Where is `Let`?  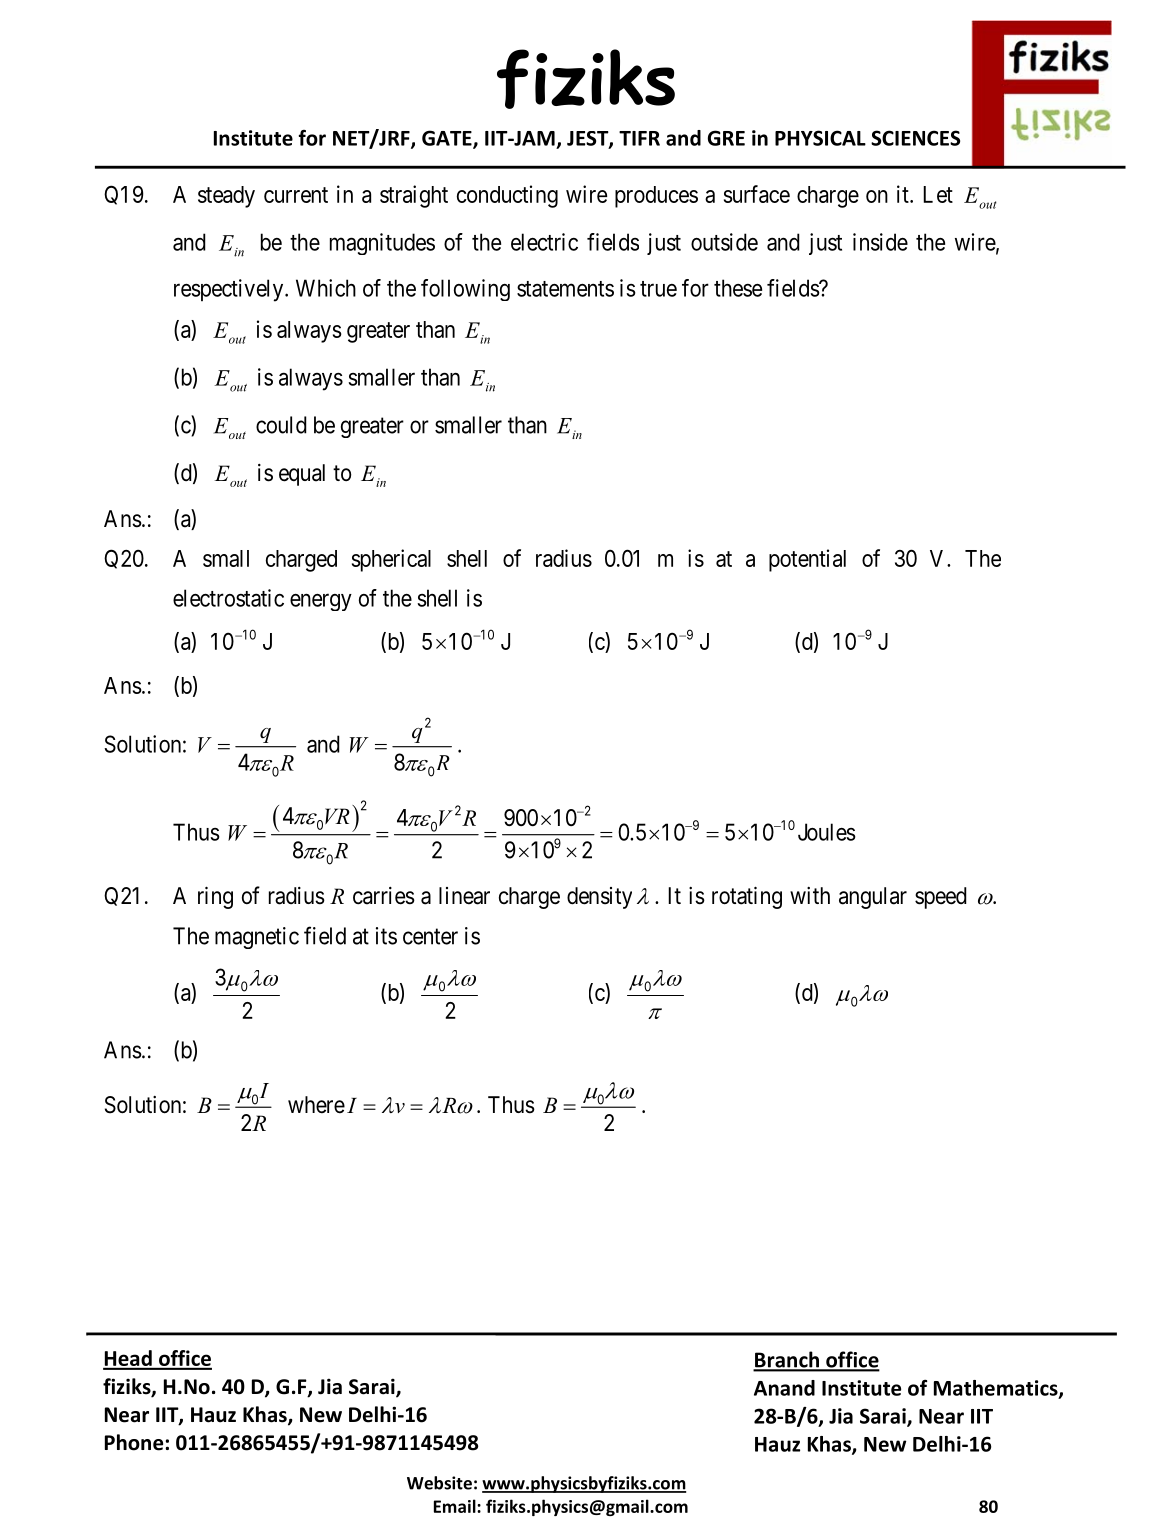
Let is located at coordinates (938, 194).
